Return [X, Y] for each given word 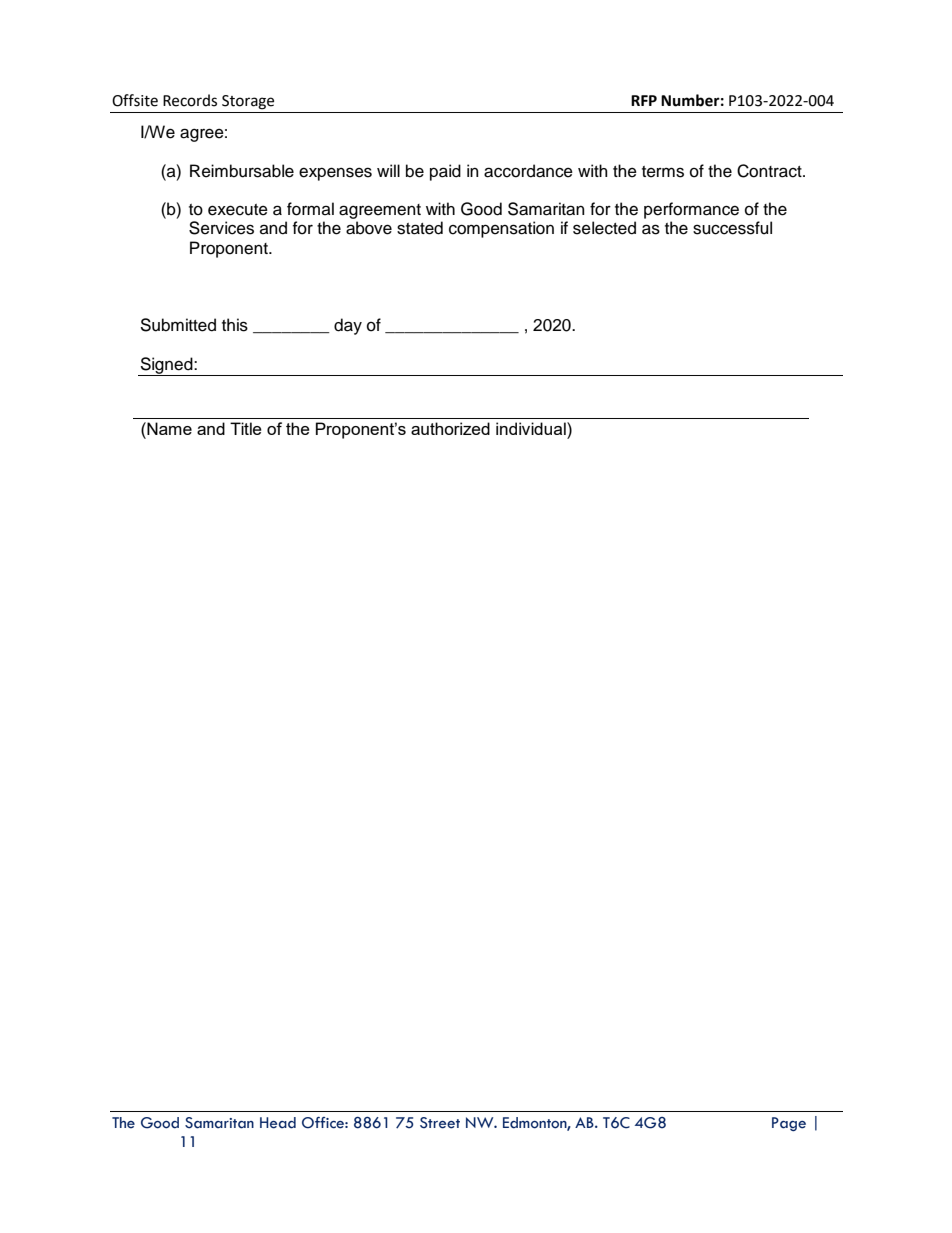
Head [278, 1123]
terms [663, 172]
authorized [450, 428]
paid [445, 172]
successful [732, 228]
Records [190, 100]
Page [789, 1124]
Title [246, 428]
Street [440, 1123]
